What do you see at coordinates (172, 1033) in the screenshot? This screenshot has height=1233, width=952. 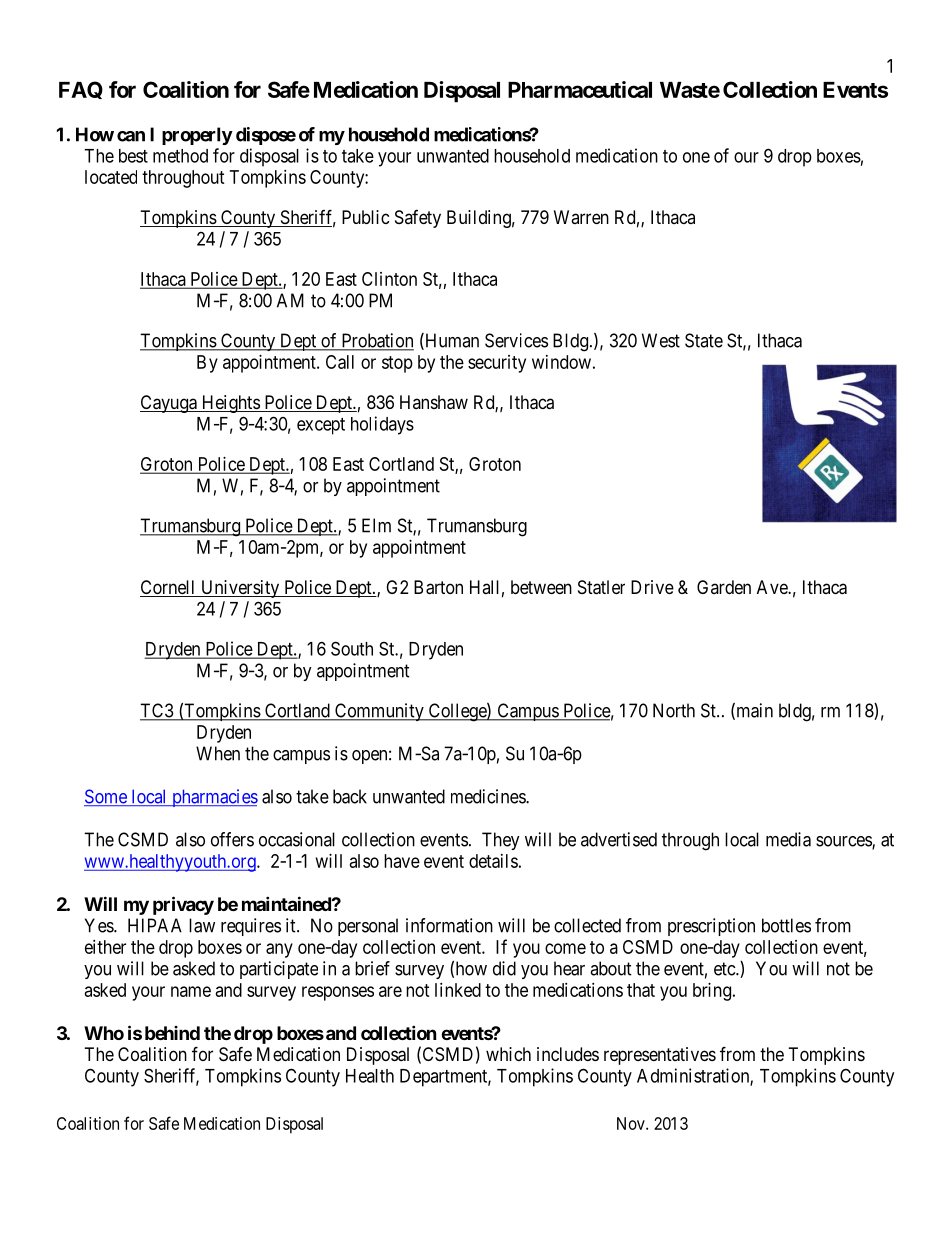 I see `behind` at bounding box center [172, 1033].
